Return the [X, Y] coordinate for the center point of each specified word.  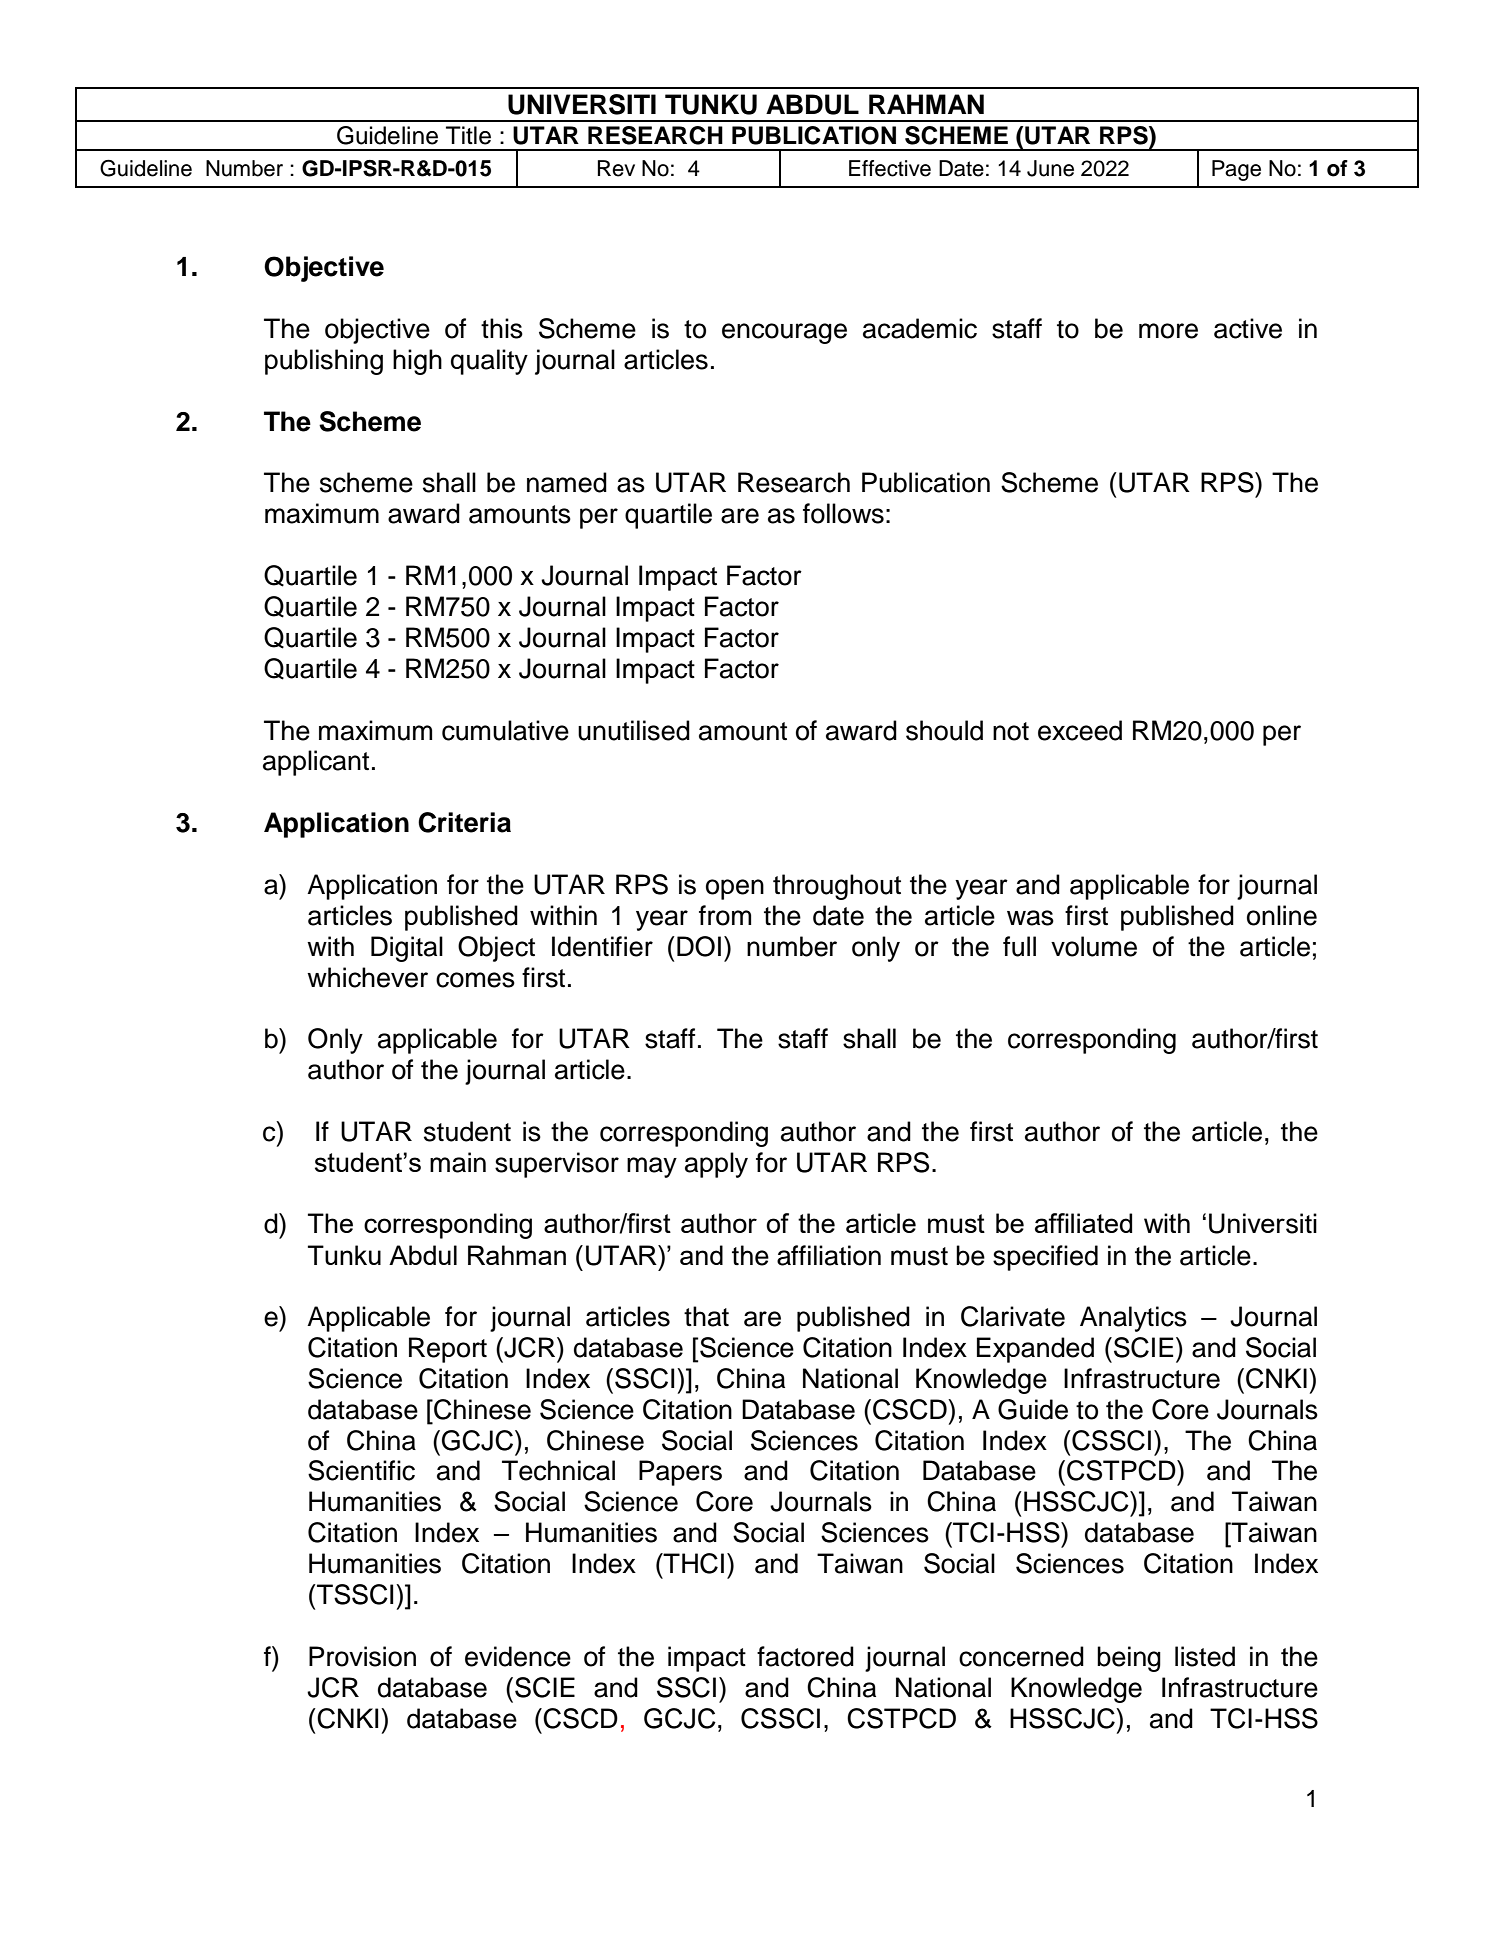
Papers [680, 1473]
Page [1236, 170]
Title [468, 135]
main [458, 1162]
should [944, 730]
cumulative [505, 730]
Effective [890, 168]
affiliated [1083, 1223]
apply [716, 1165]
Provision [362, 1656]
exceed [1080, 730]
